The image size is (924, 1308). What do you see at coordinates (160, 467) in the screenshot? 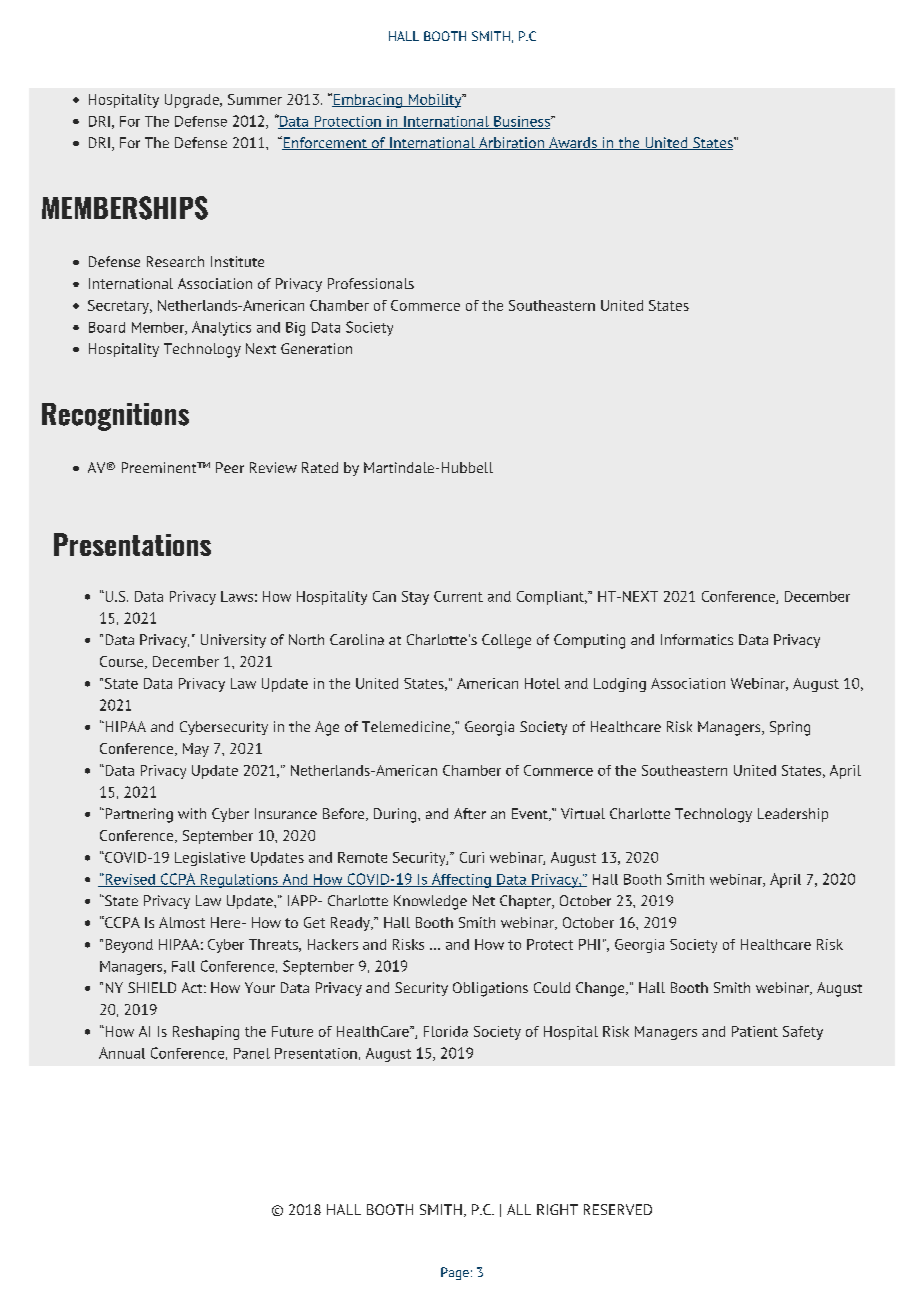
I see `Preeminent` at bounding box center [160, 467].
